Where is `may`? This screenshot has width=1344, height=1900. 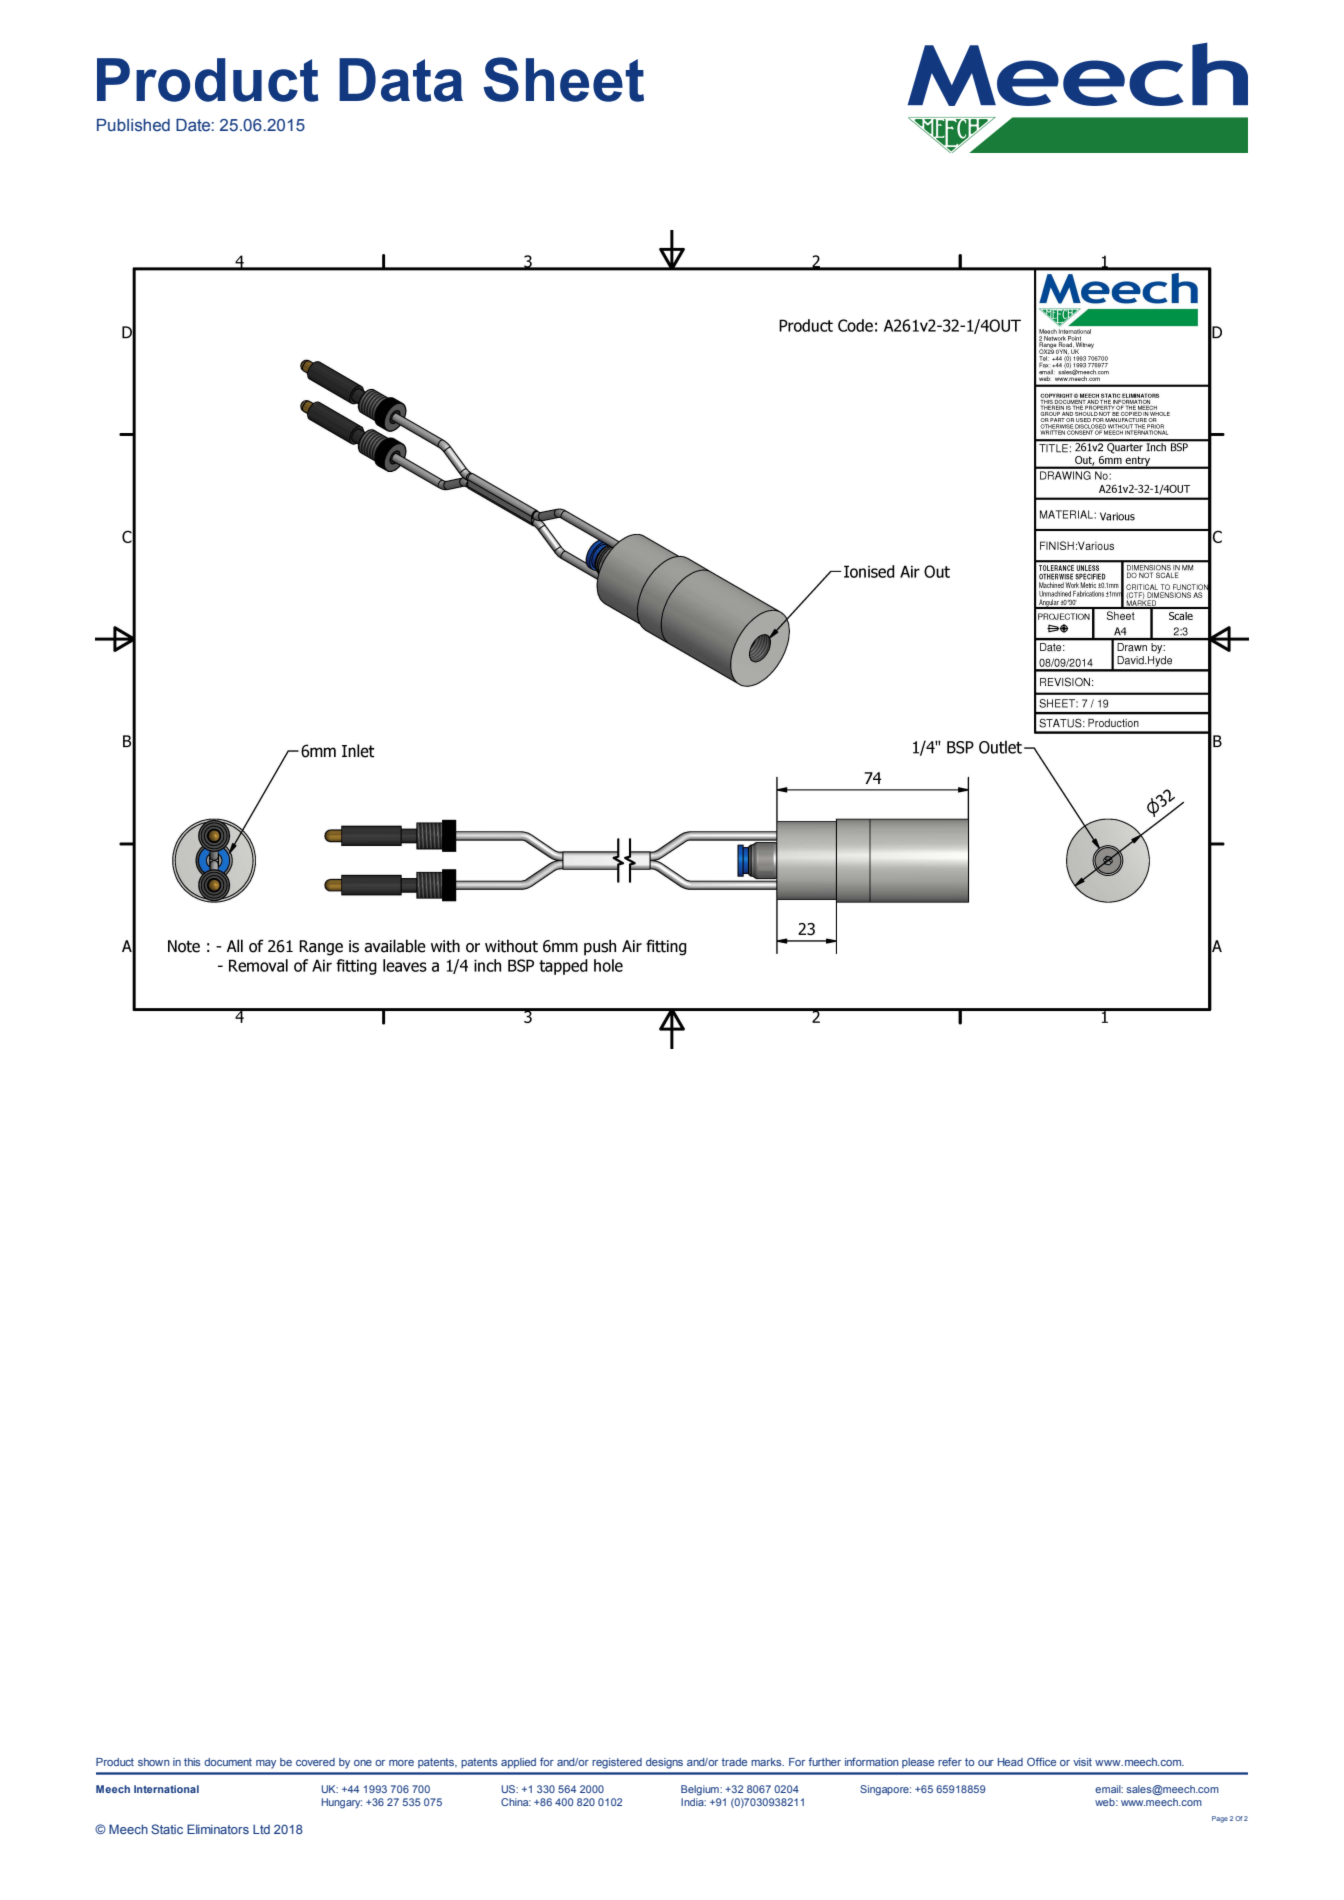 may is located at coordinates (266, 1764).
